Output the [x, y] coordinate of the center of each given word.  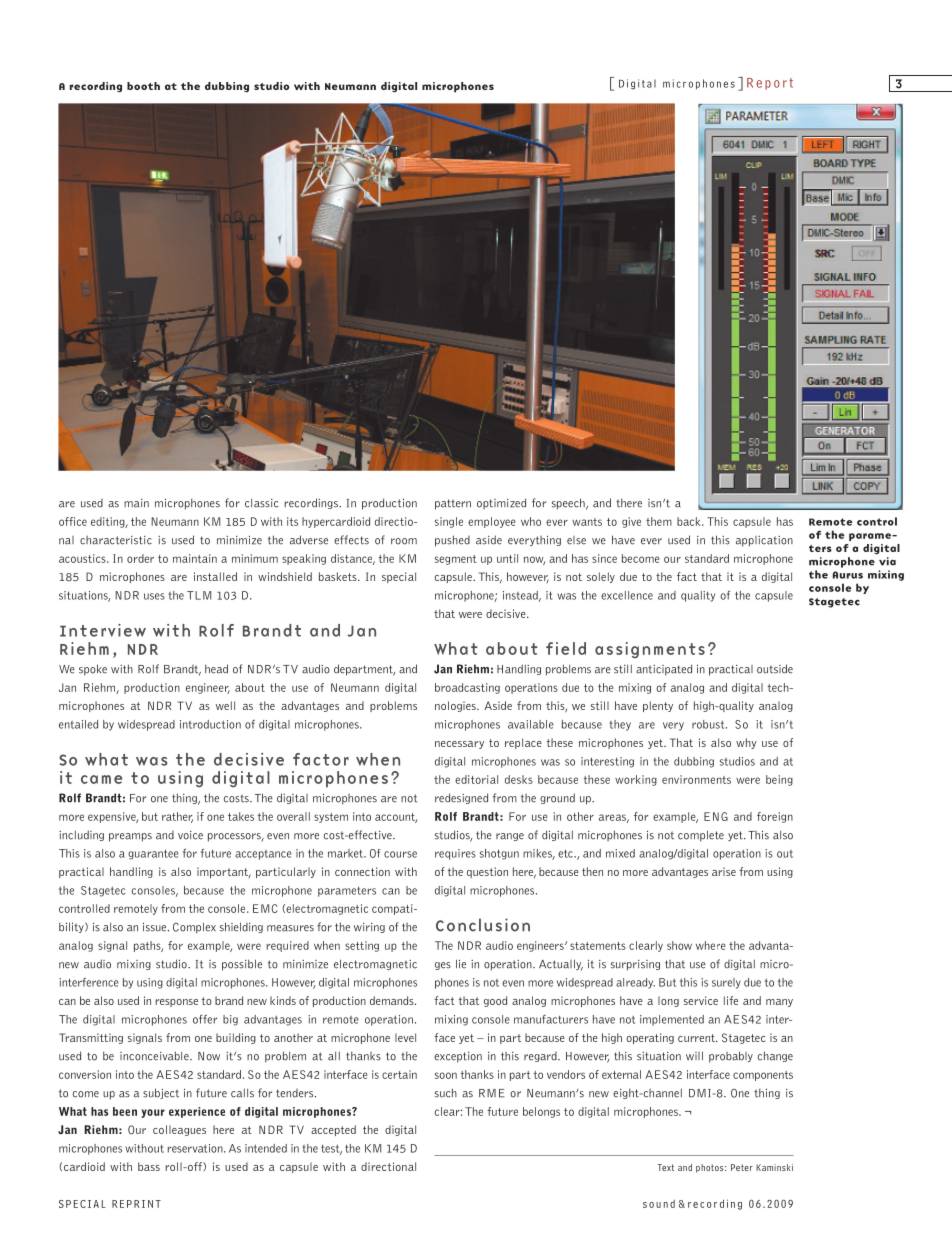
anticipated [664, 670]
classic [261, 503]
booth [143, 86]
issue [156, 927]
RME [491, 1093]
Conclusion [483, 925]
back [690, 521]
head [216, 669]
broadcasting [467, 688]
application [764, 541]
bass [149, 1166]
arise [724, 871]
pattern [453, 504]
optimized [501, 503]
